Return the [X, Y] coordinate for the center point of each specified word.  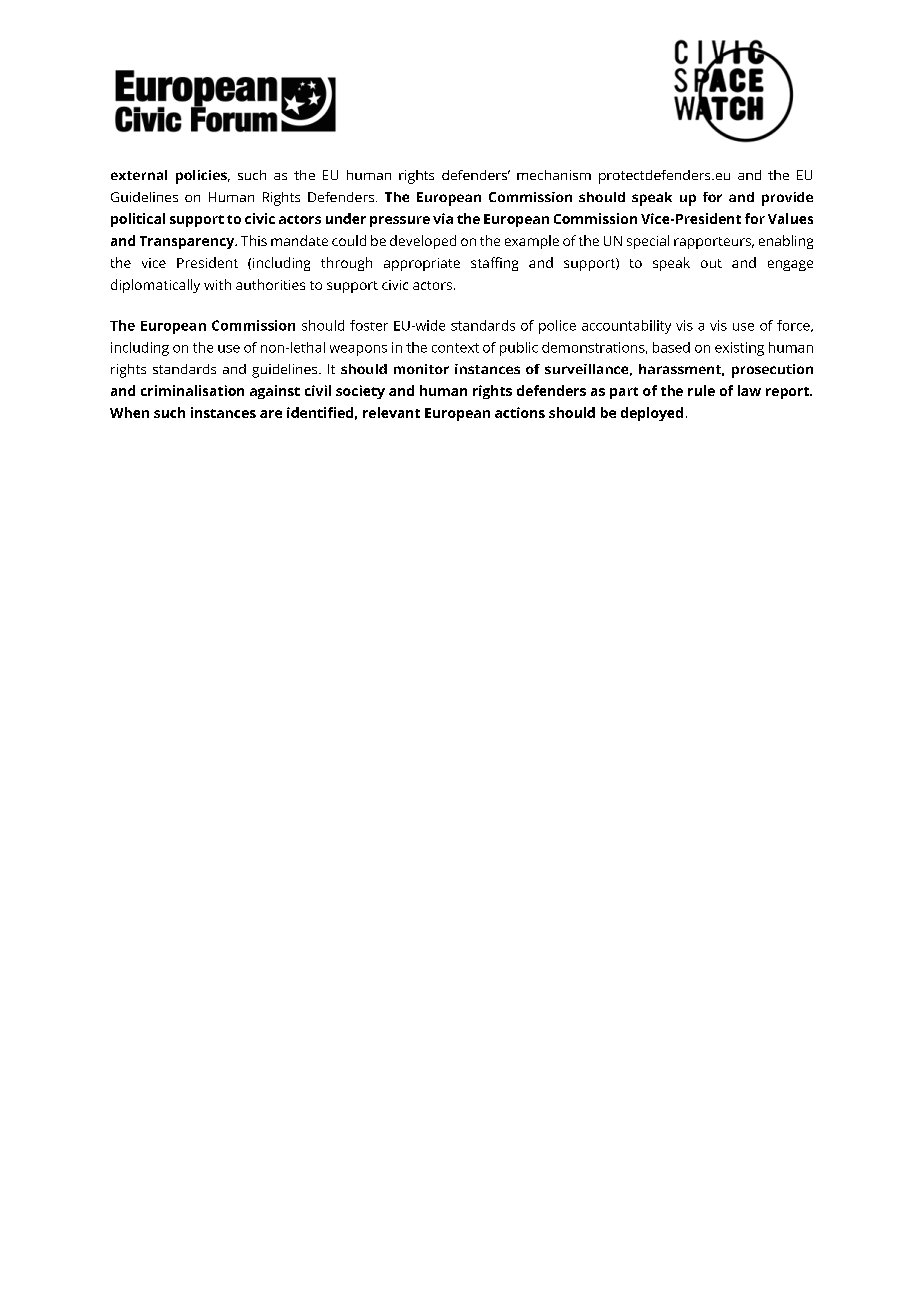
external [139, 175]
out [711, 263]
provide [787, 199]
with [217, 284]
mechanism [554, 175]
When [129, 412]
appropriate [422, 264]
